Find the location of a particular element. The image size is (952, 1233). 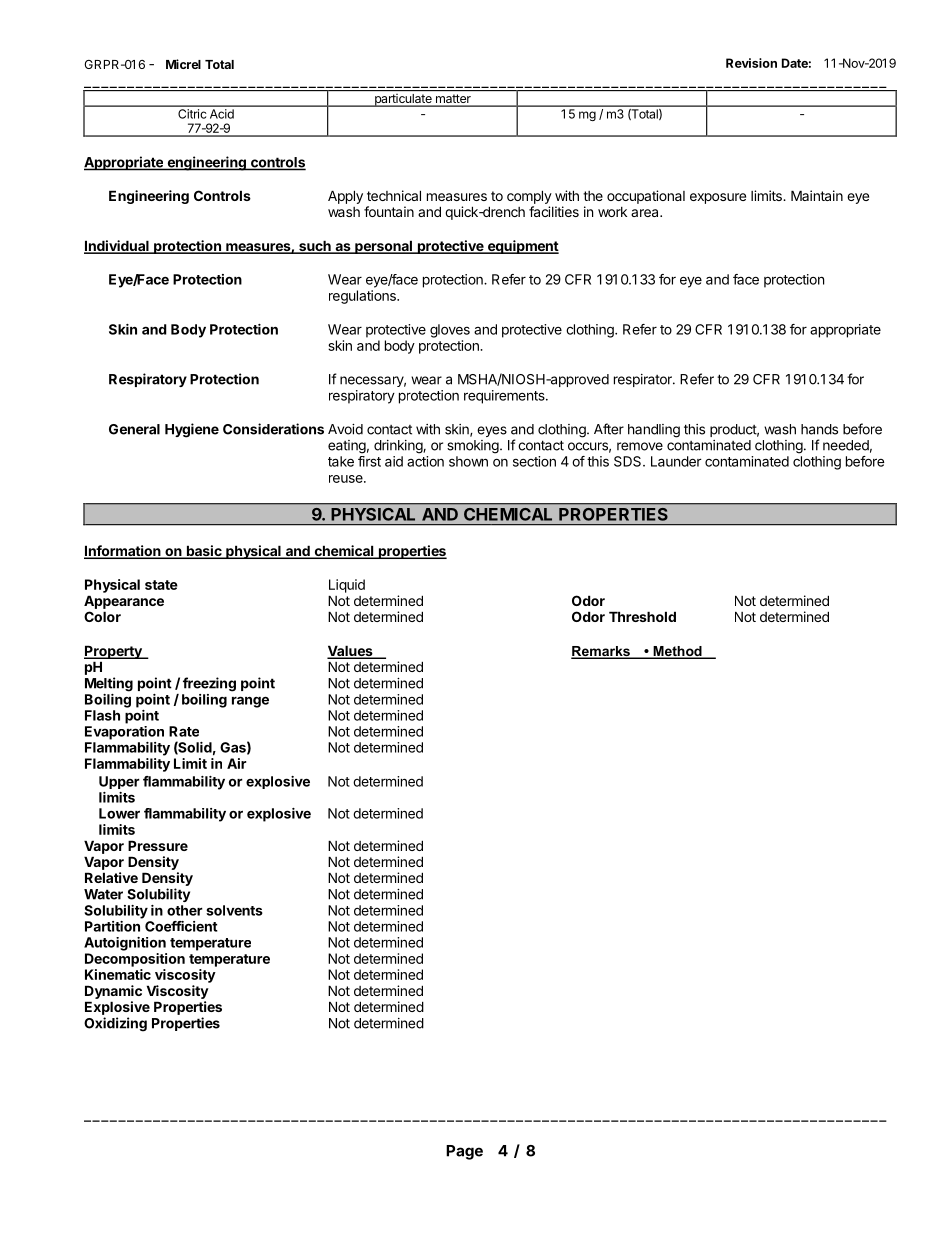

solvents is located at coordinates (234, 910).
